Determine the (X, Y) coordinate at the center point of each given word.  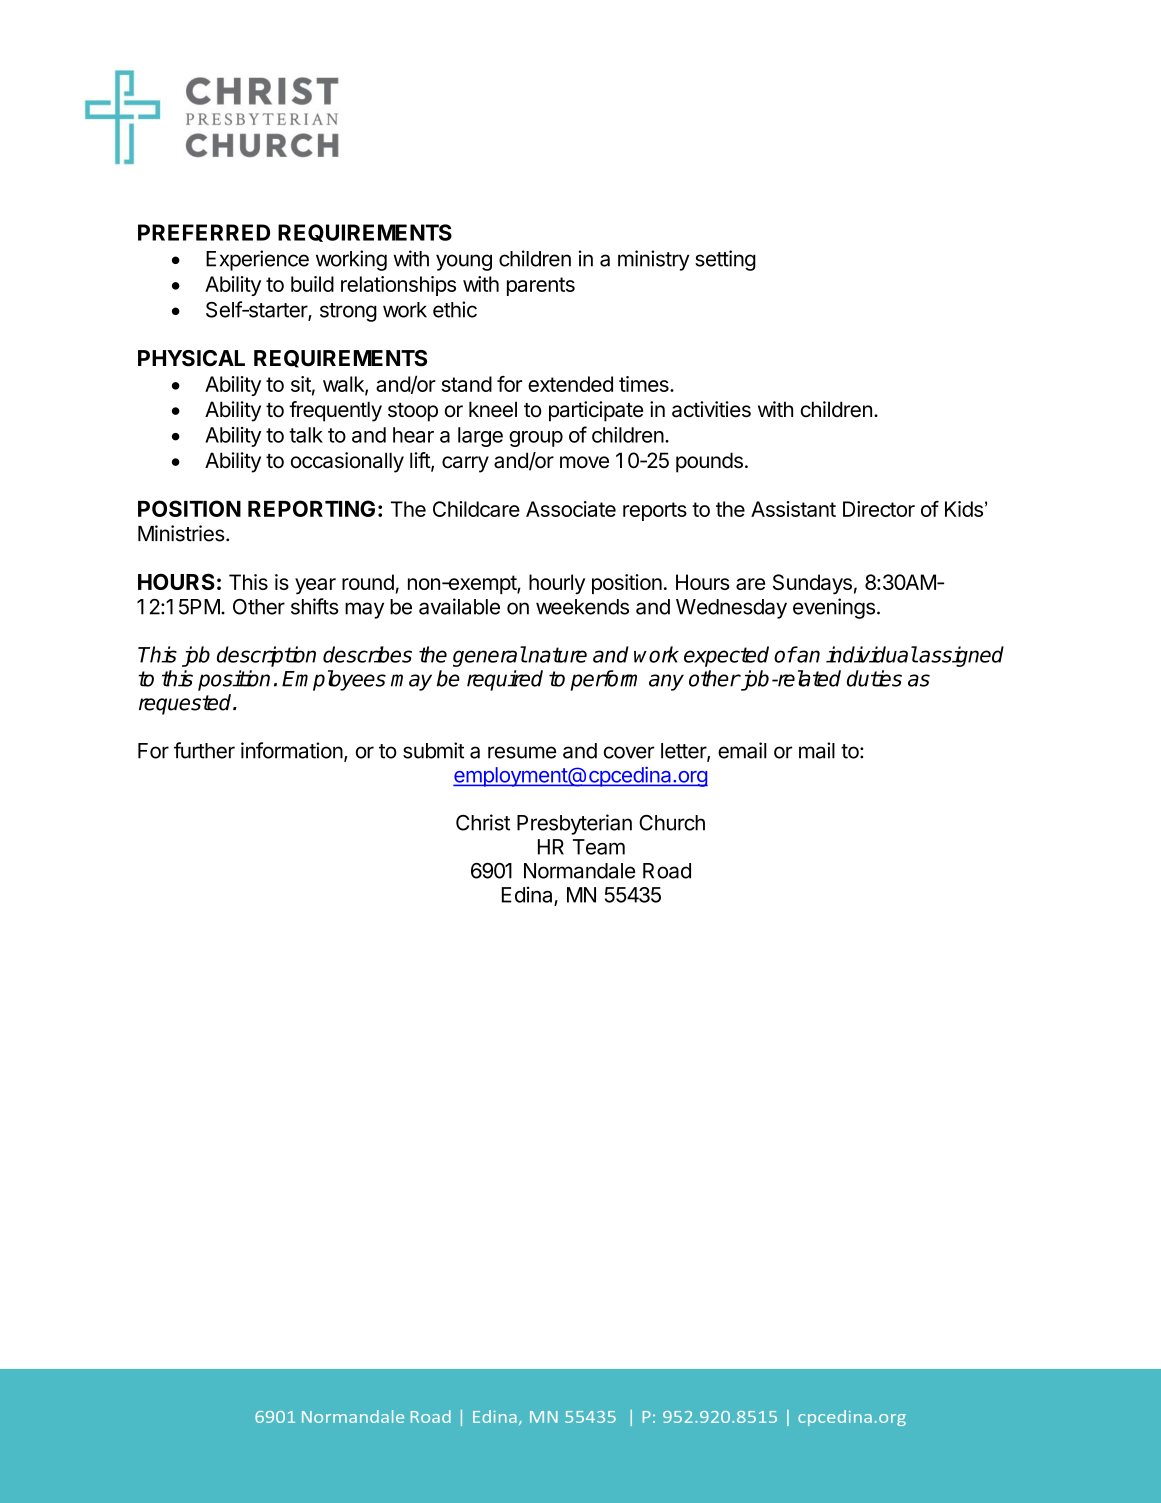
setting (725, 260)
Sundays (812, 584)
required (505, 680)
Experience (257, 260)
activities (711, 409)
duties (874, 678)
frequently (335, 411)
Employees (334, 680)
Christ (483, 822)
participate (596, 411)
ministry (654, 260)
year (315, 586)
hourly (557, 584)
